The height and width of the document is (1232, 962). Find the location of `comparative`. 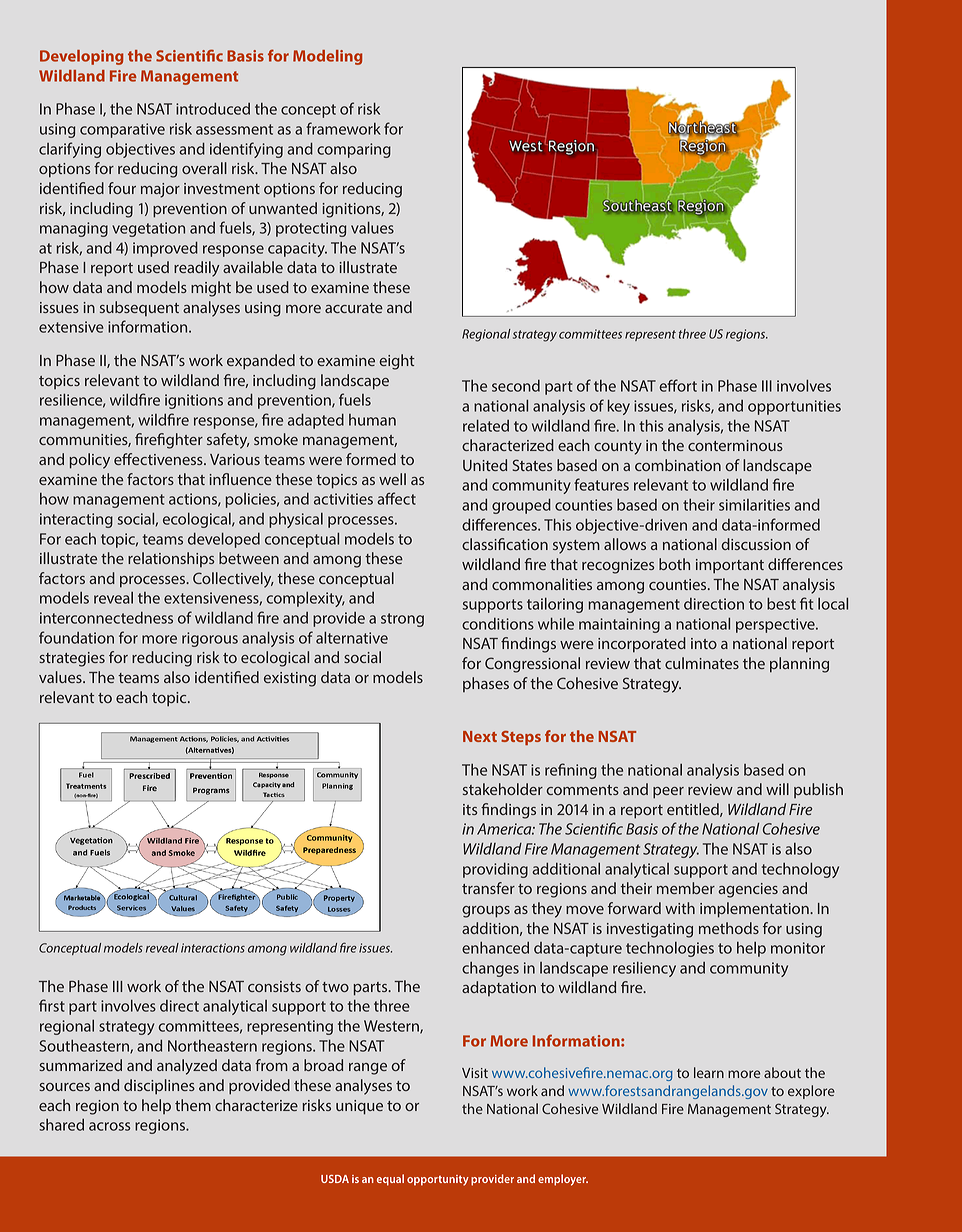

comparative is located at coordinates (122, 130).
